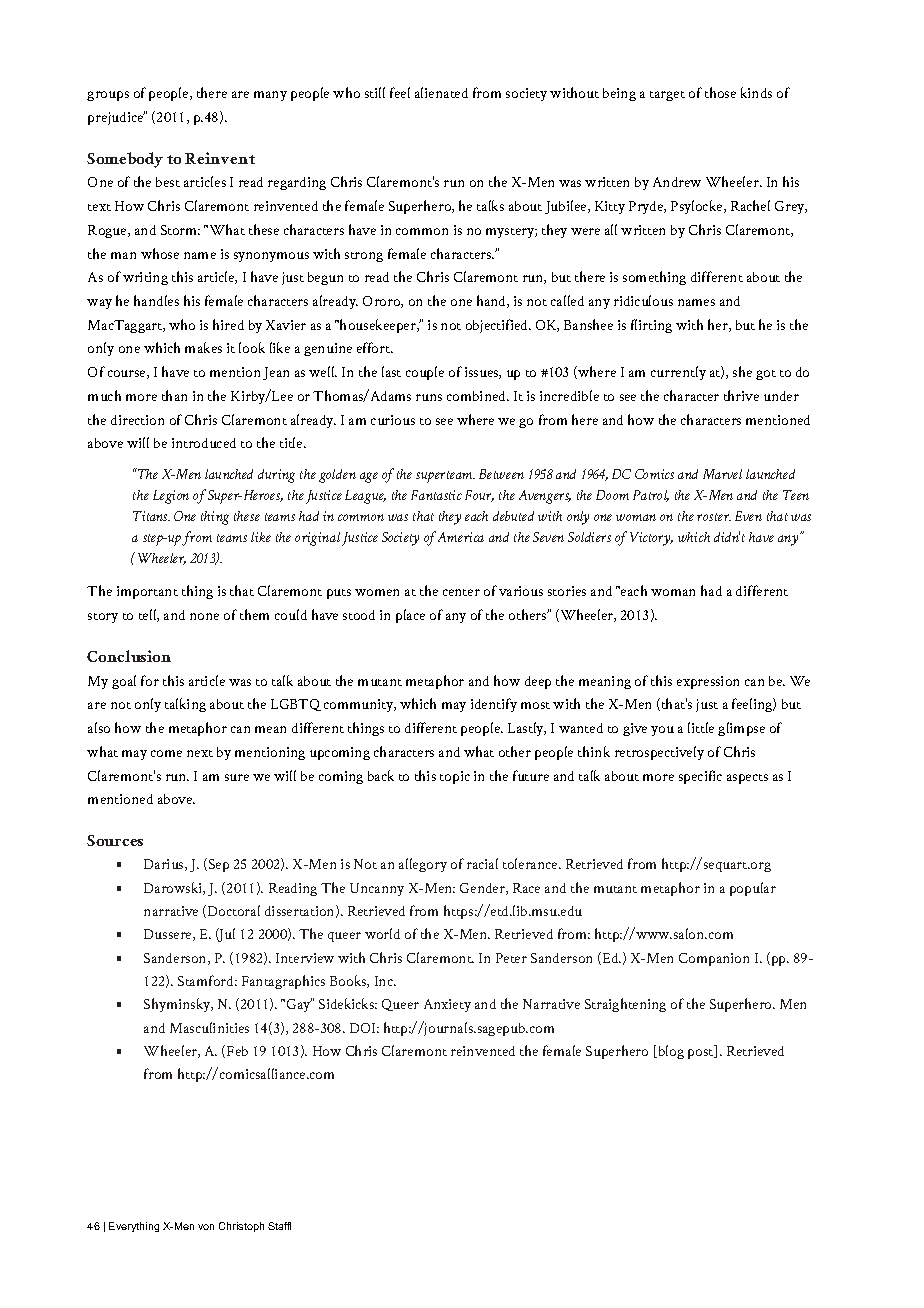 The image size is (924, 1308). I want to click on allegory, so click(423, 865).
